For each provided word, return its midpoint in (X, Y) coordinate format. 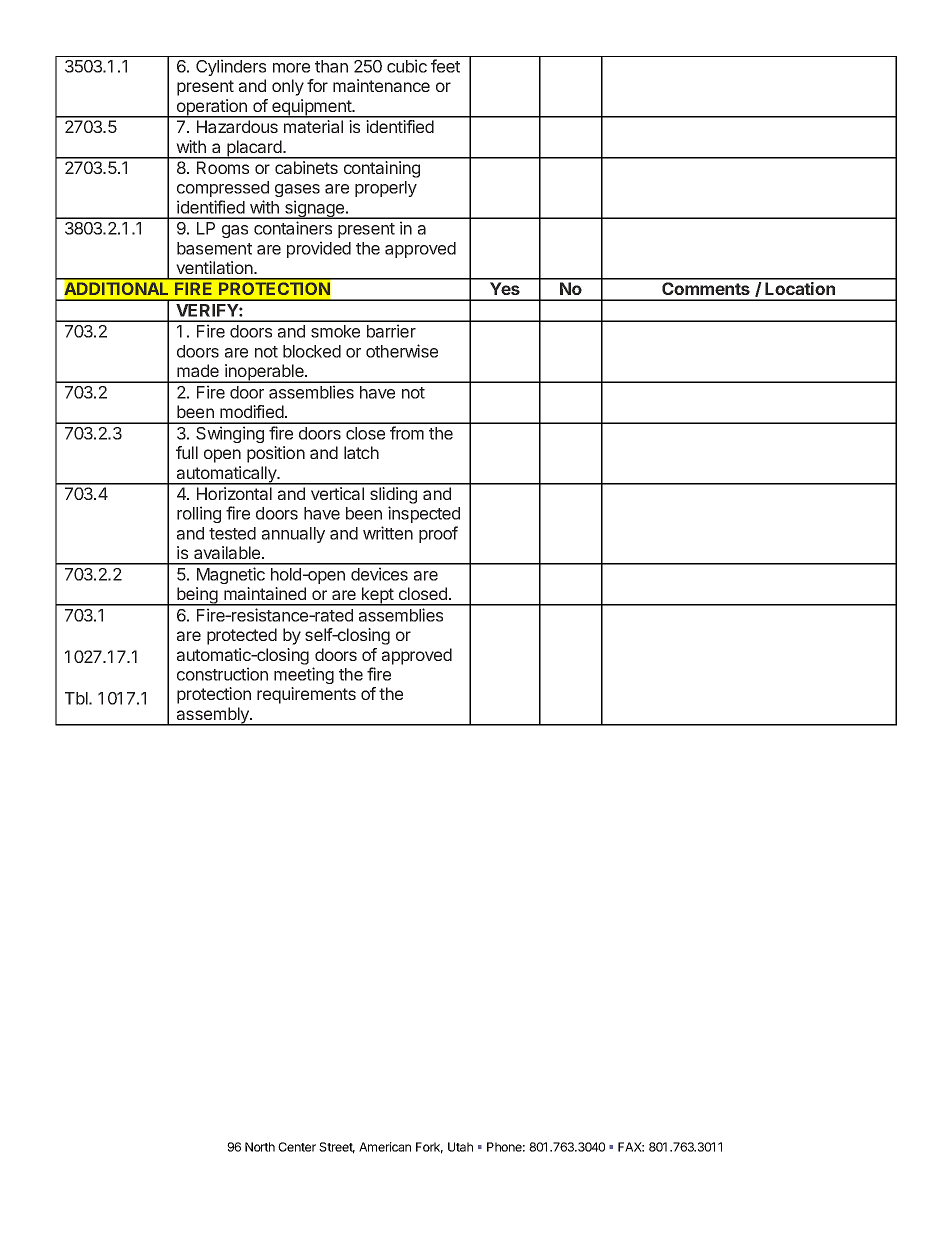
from (407, 433)
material (313, 126)
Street (337, 1148)
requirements (306, 695)
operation (212, 108)
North (260, 1147)
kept (377, 596)
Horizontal (234, 493)
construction (222, 674)
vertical (337, 493)
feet (445, 66)
